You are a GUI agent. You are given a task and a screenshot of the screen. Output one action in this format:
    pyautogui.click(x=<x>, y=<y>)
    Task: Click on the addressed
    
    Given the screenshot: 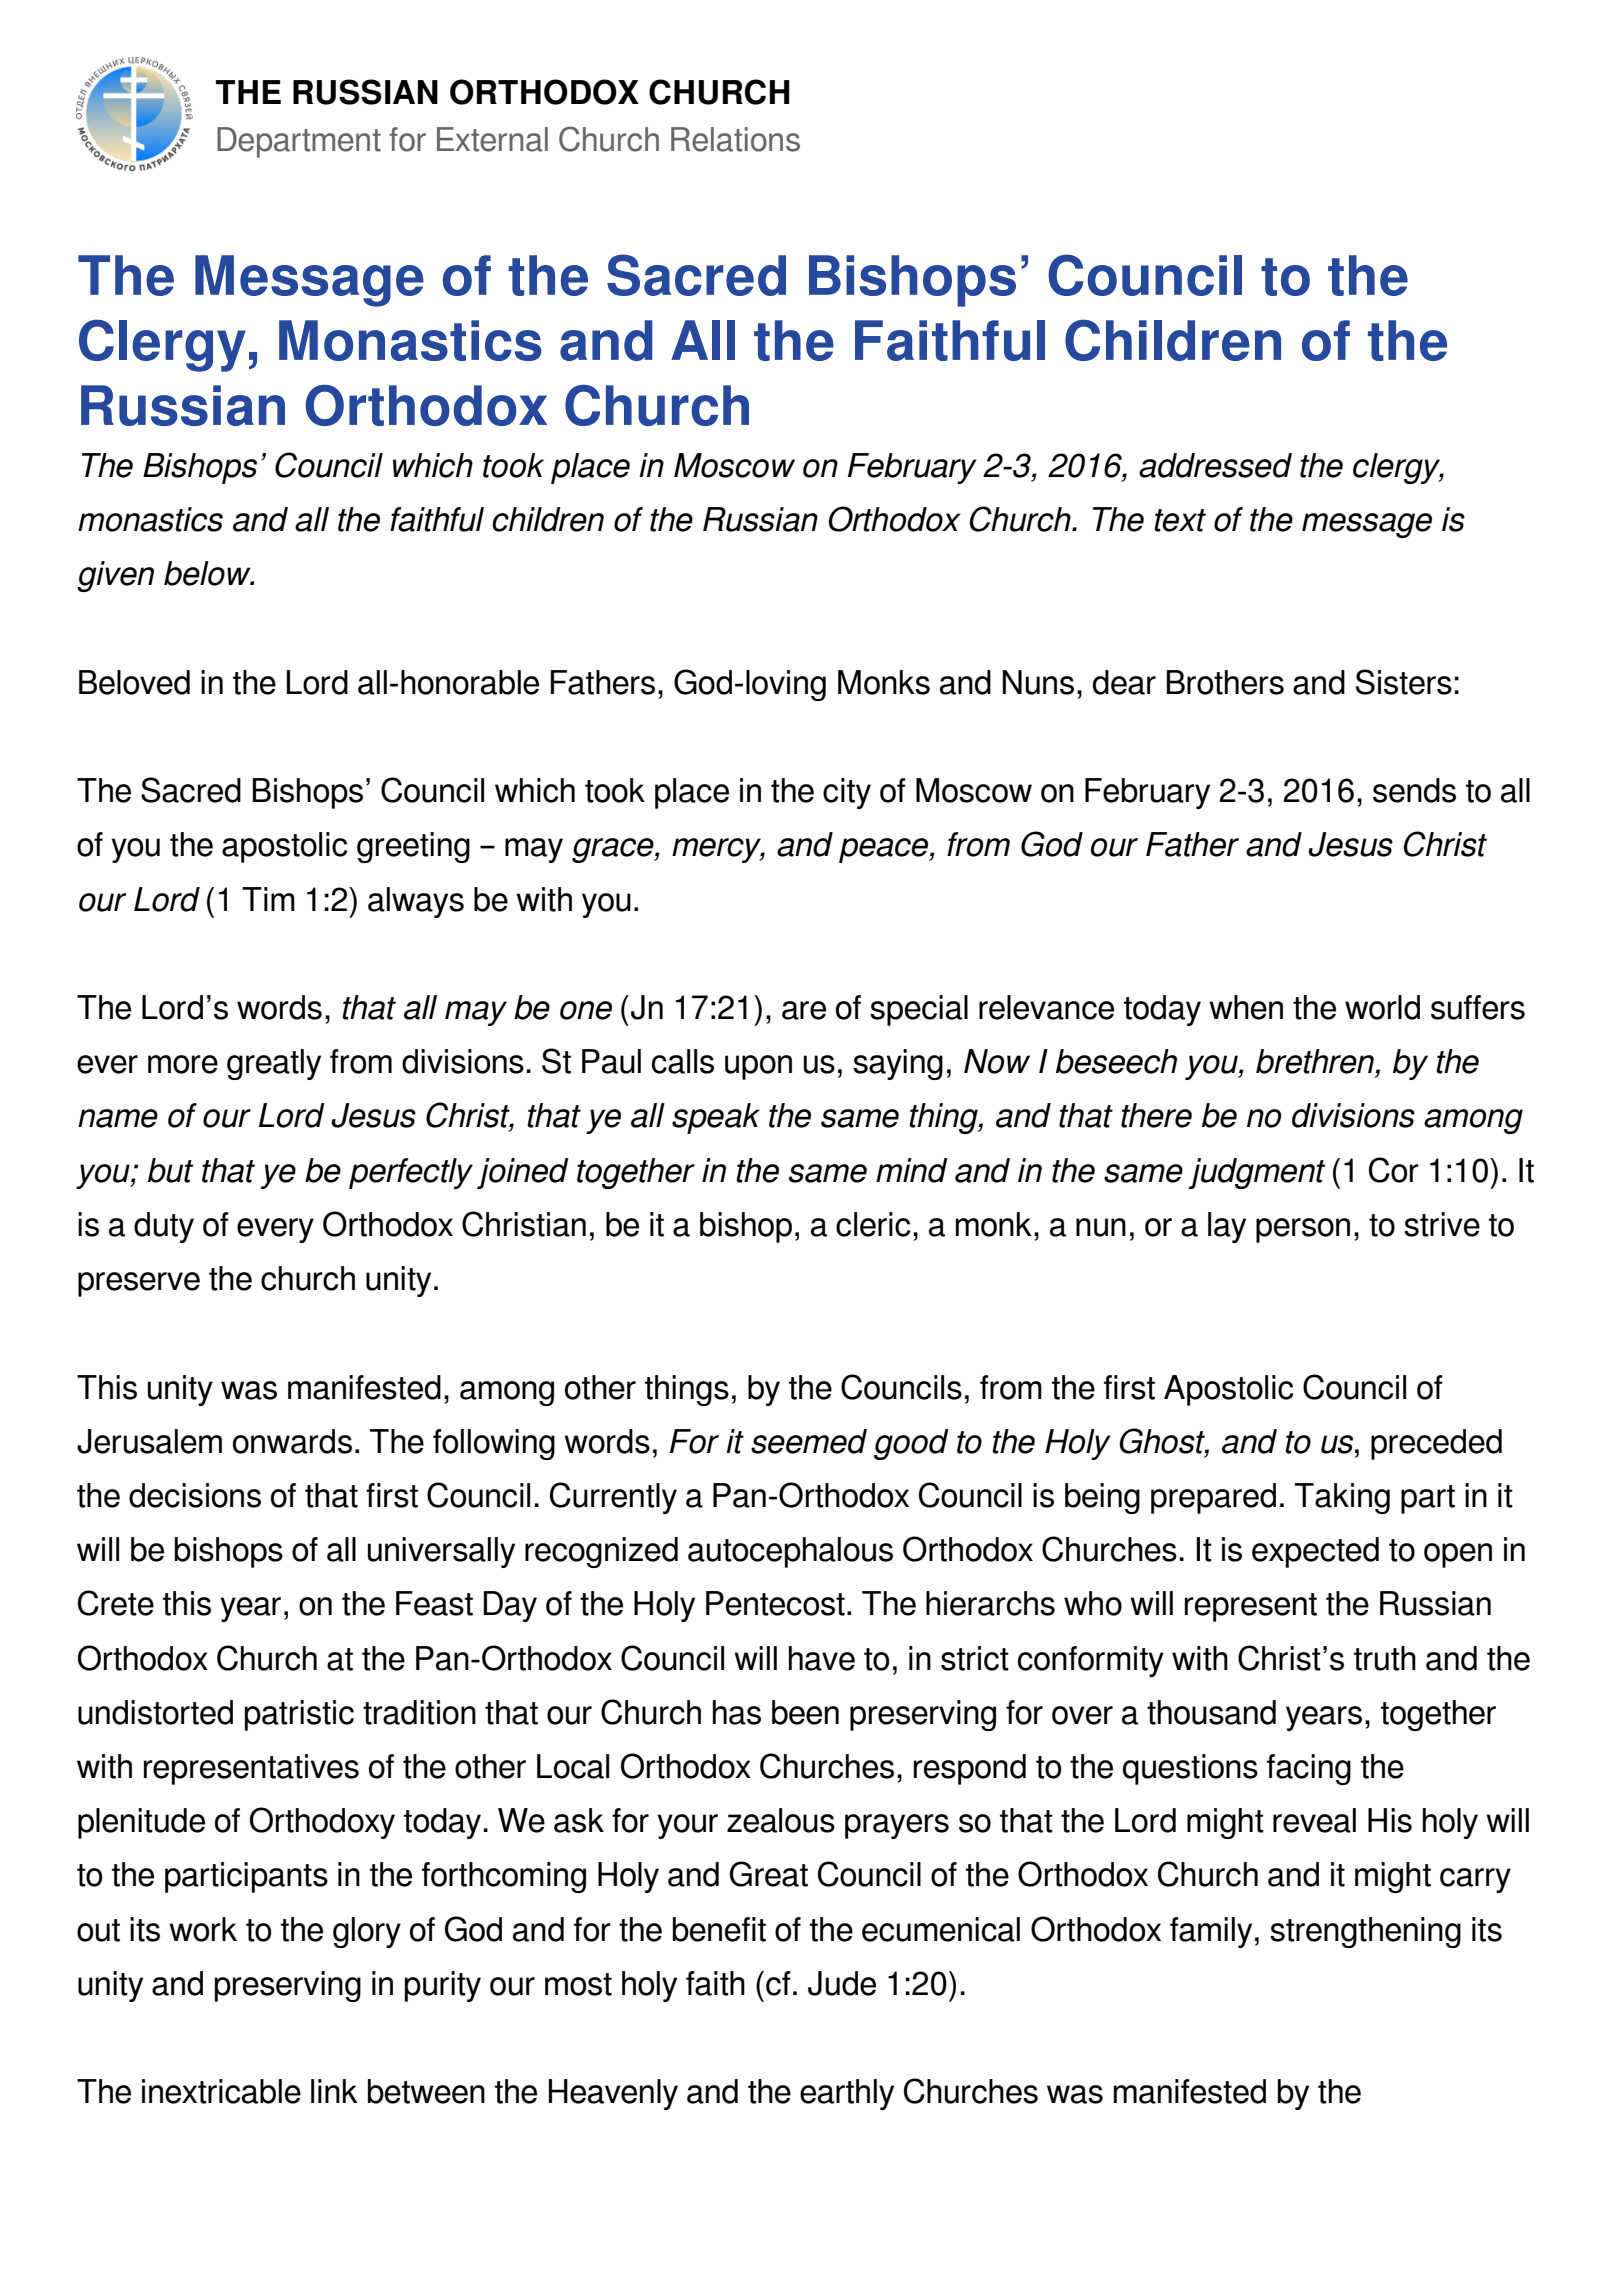 What is the action you would take?
    pyautogui.click(x=1215, y=465)
